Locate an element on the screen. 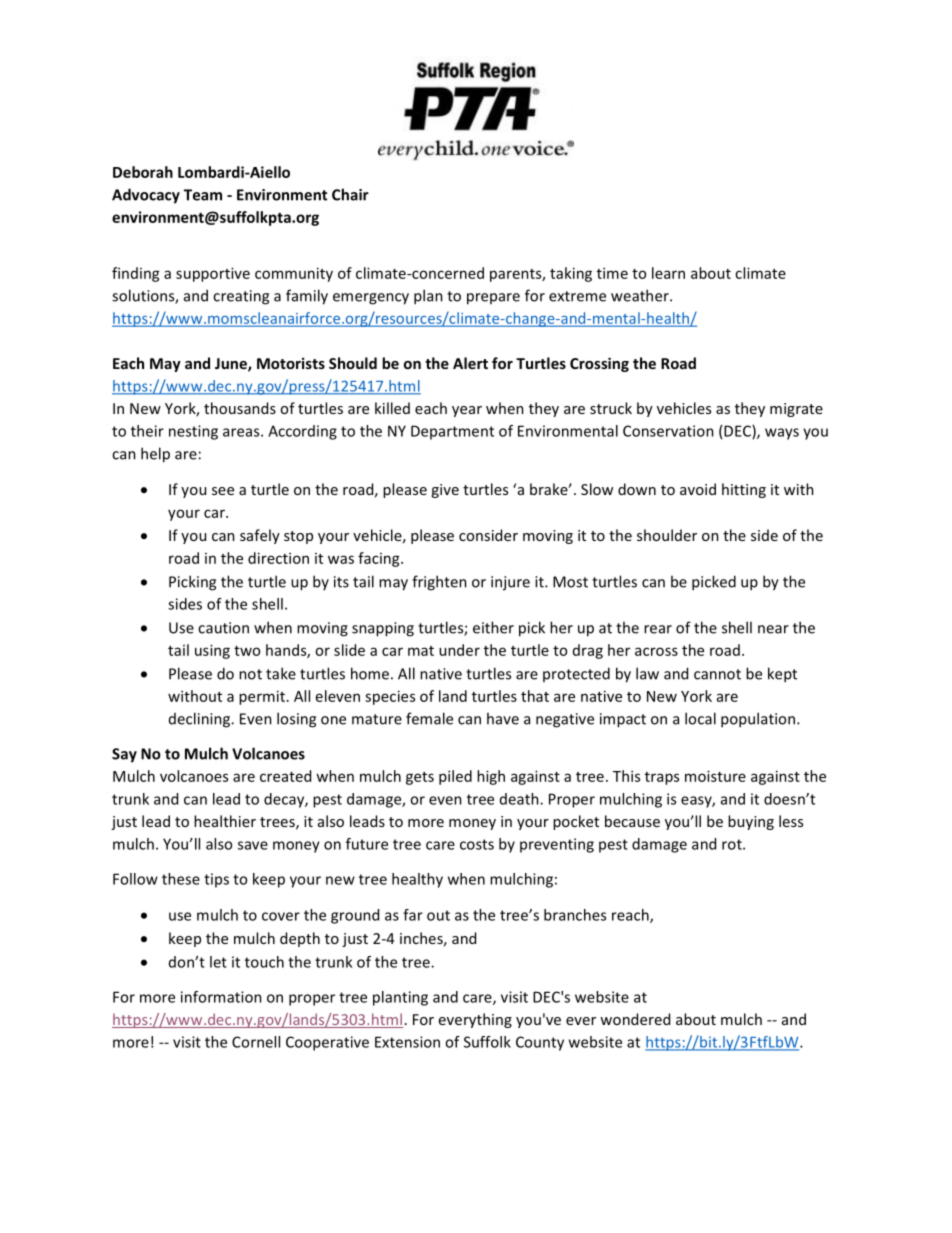 This screenshot has width=952, height=1233. information is located at coordinates (221, 997).
